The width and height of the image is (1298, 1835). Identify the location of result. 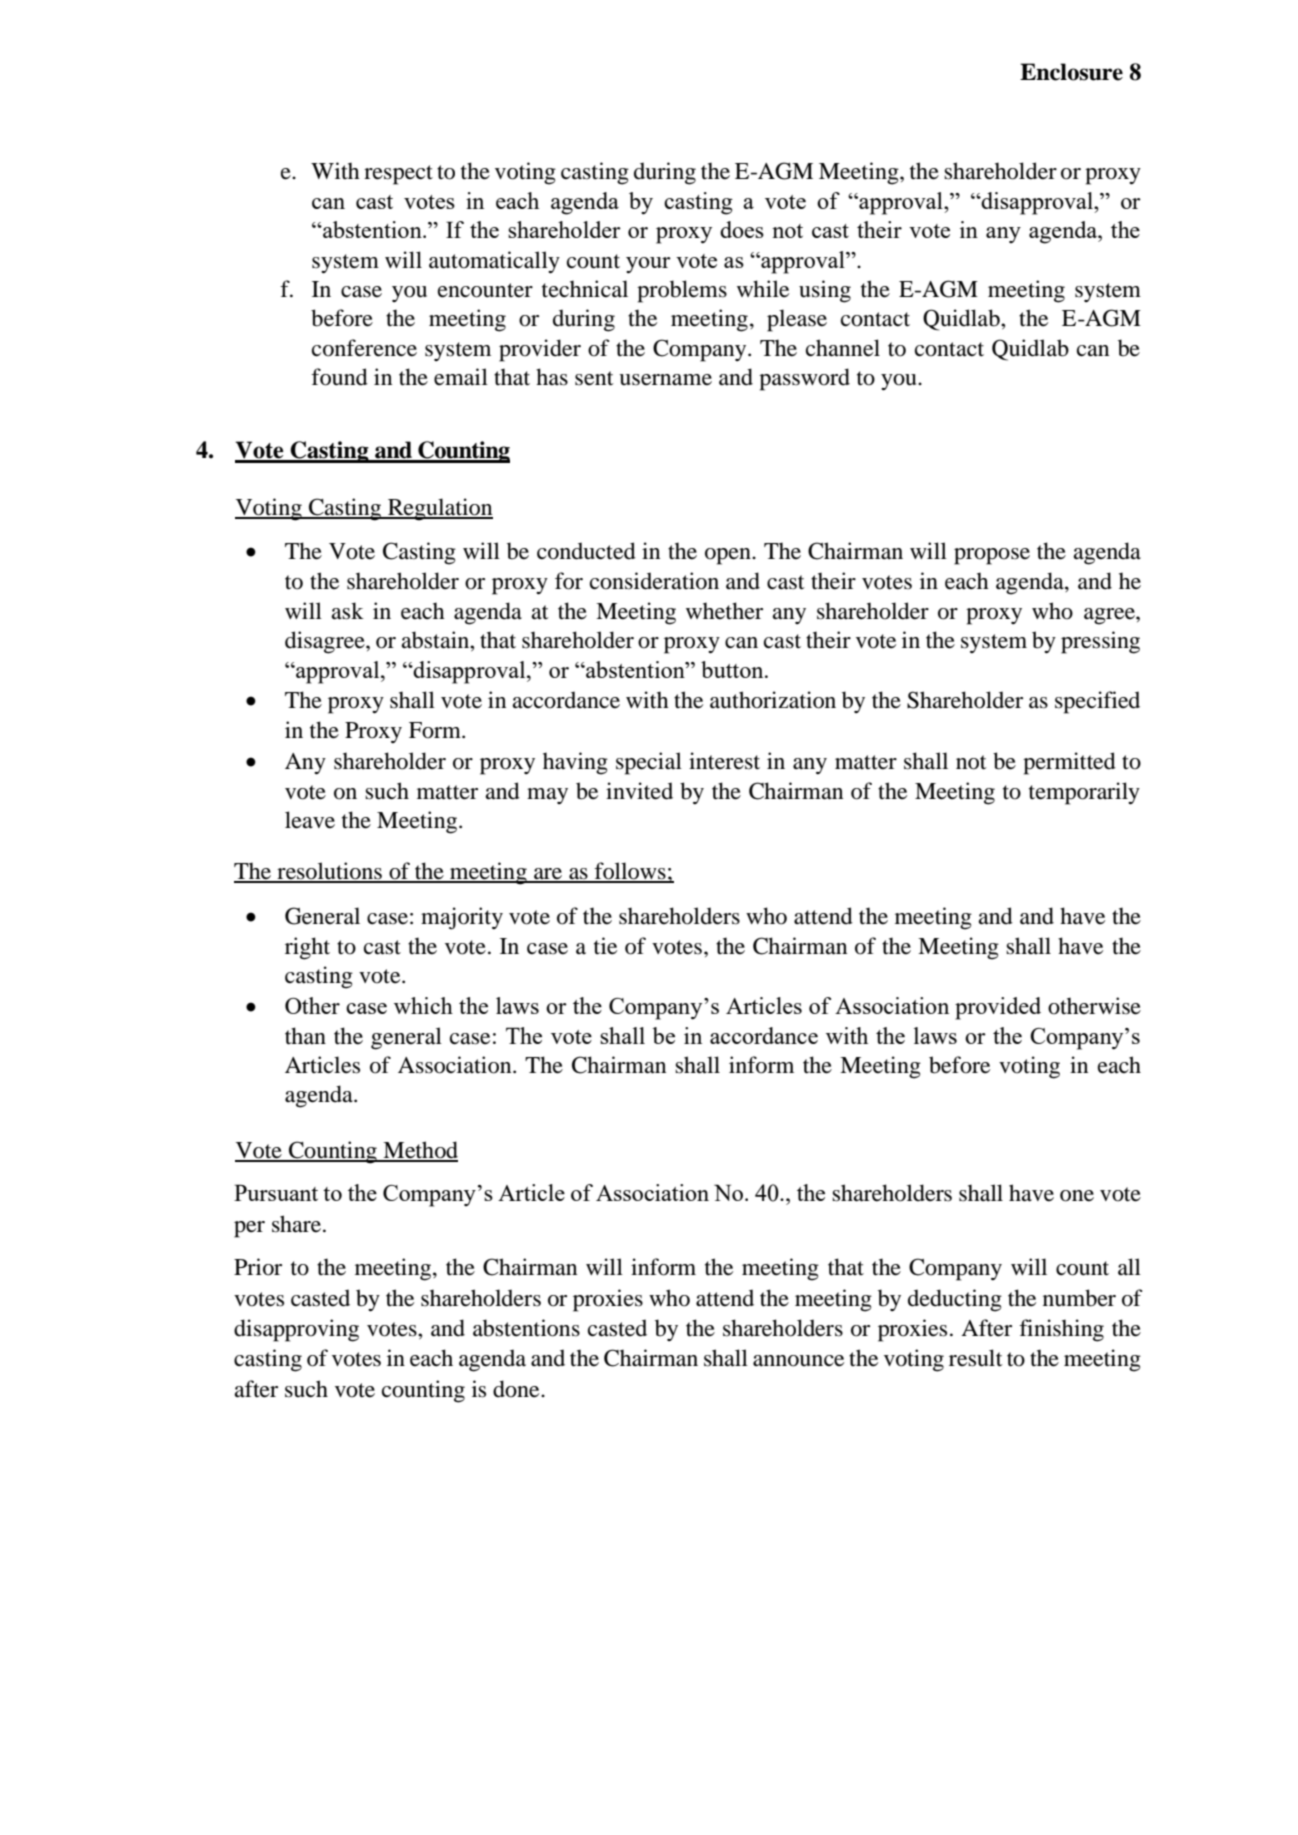
(976, 1358).
